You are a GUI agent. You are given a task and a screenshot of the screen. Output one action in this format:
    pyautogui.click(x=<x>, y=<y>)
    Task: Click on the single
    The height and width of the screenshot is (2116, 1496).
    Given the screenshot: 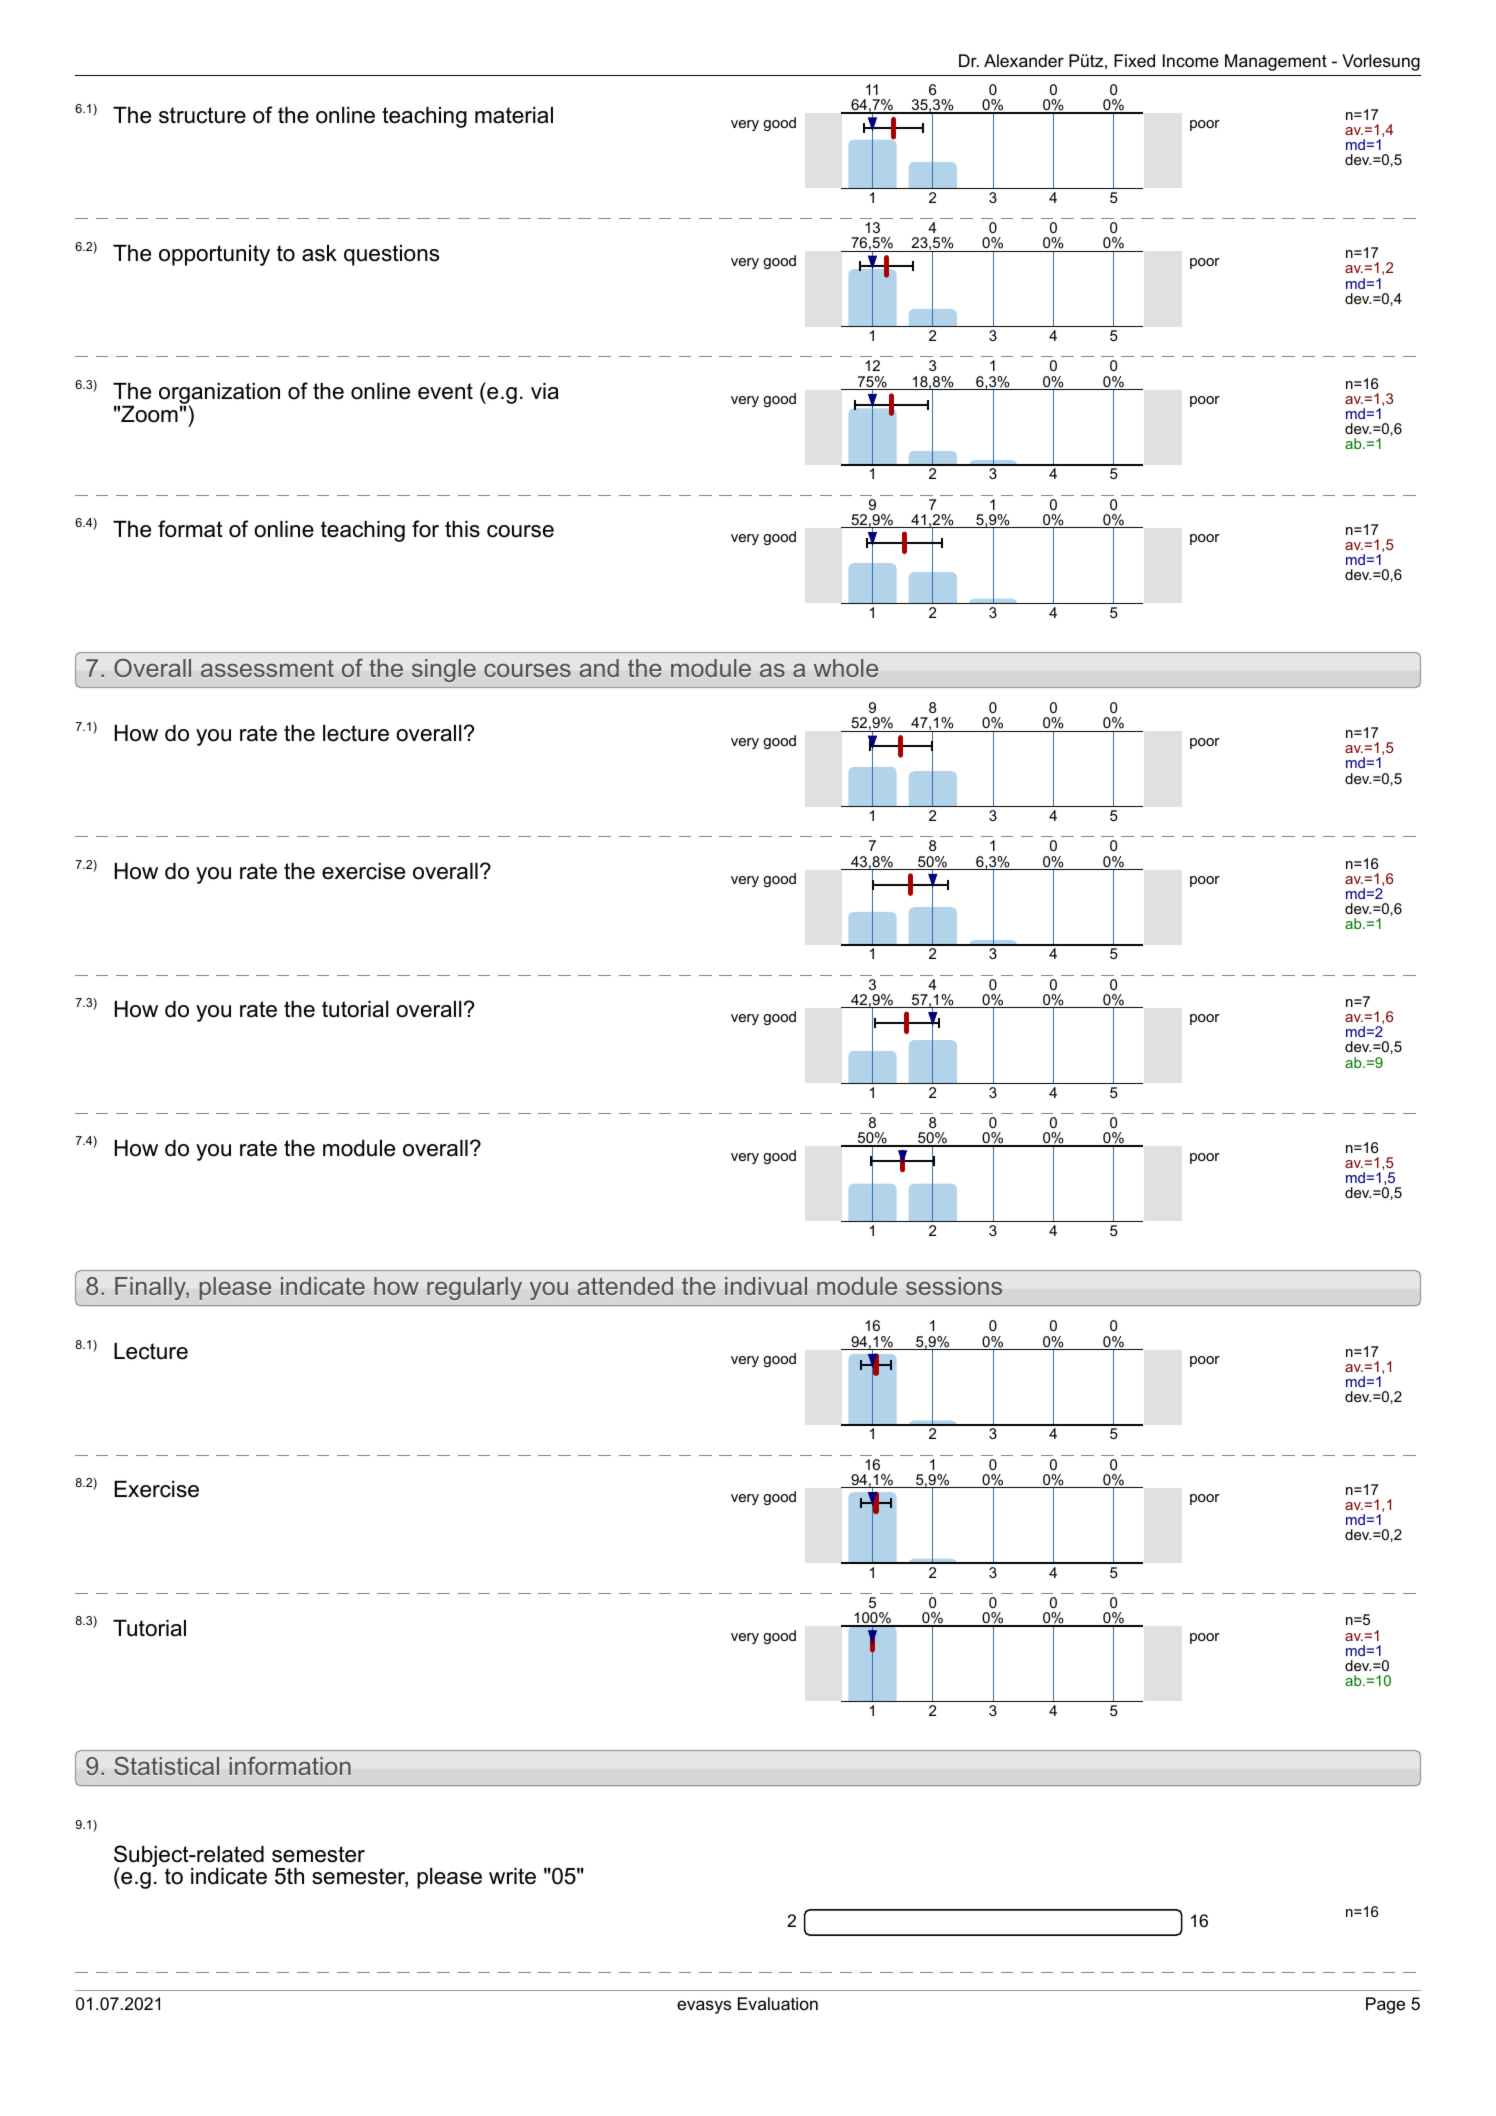 What is the action you would take?
    pyautogui.click(x=444, y=670)
